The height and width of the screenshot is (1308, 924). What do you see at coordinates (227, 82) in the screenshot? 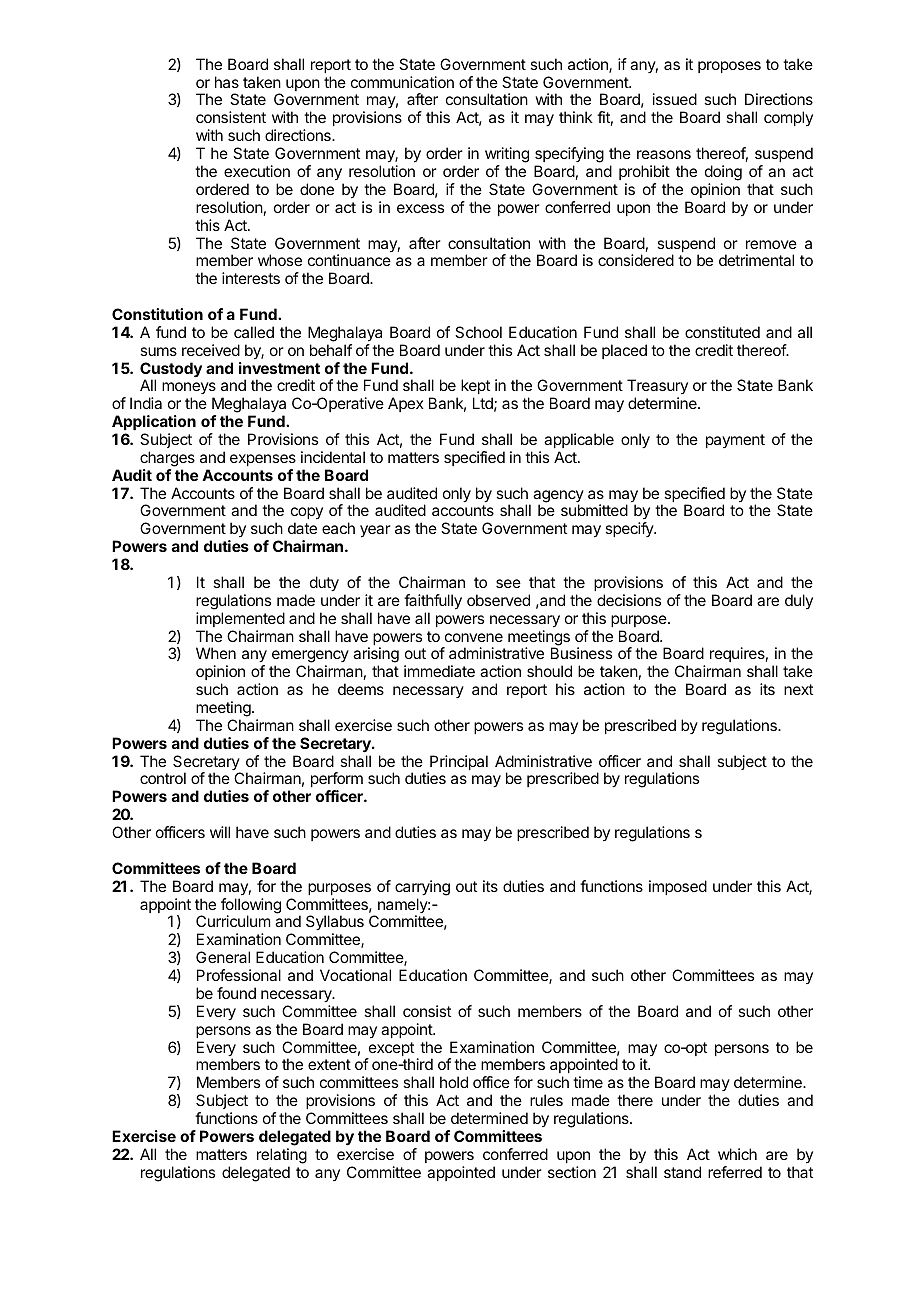
I see `has` at bounding box center [227, 82].
